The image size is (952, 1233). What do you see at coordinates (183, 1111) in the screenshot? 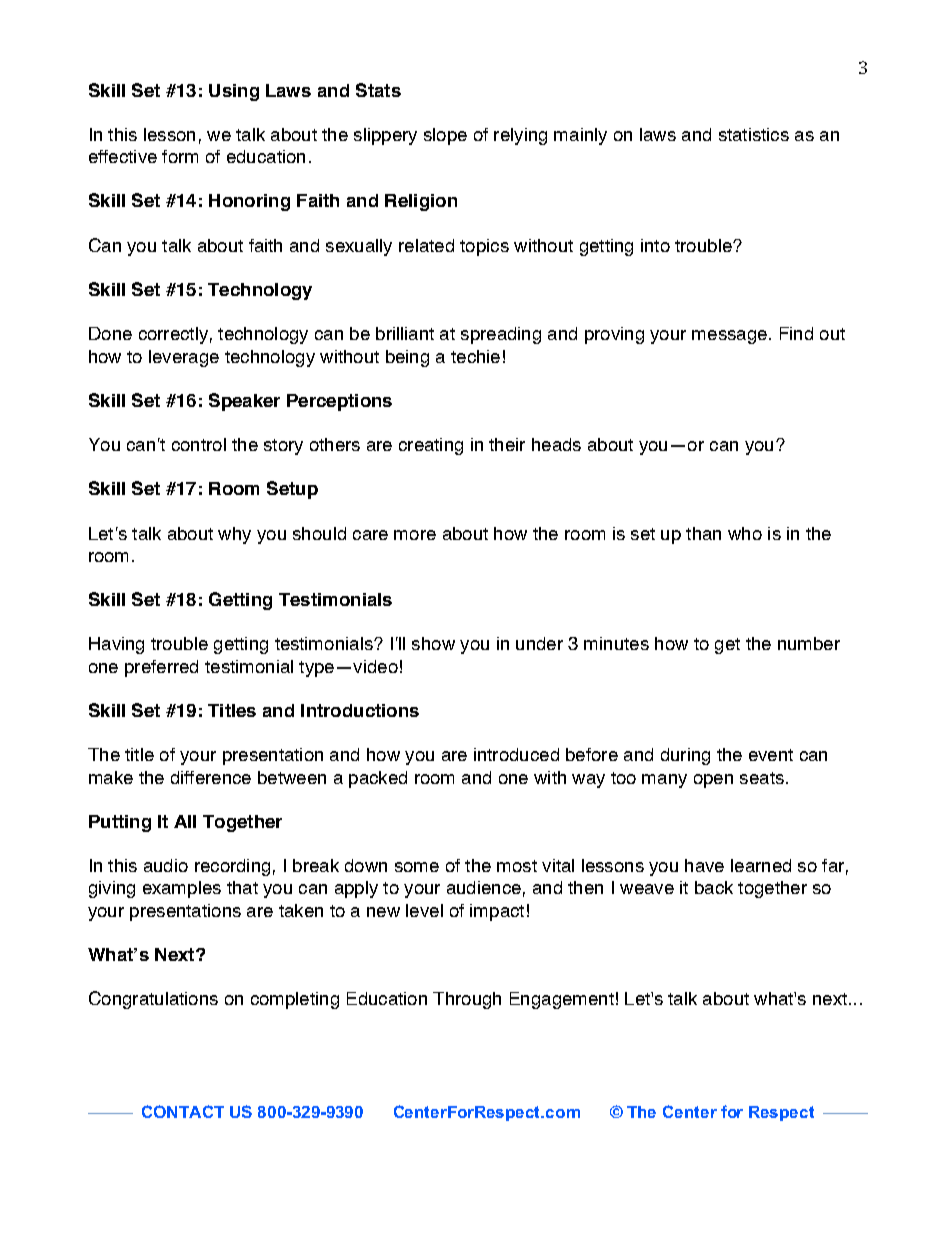
I see `CONTACT` at bounding box center [183, 1111].
